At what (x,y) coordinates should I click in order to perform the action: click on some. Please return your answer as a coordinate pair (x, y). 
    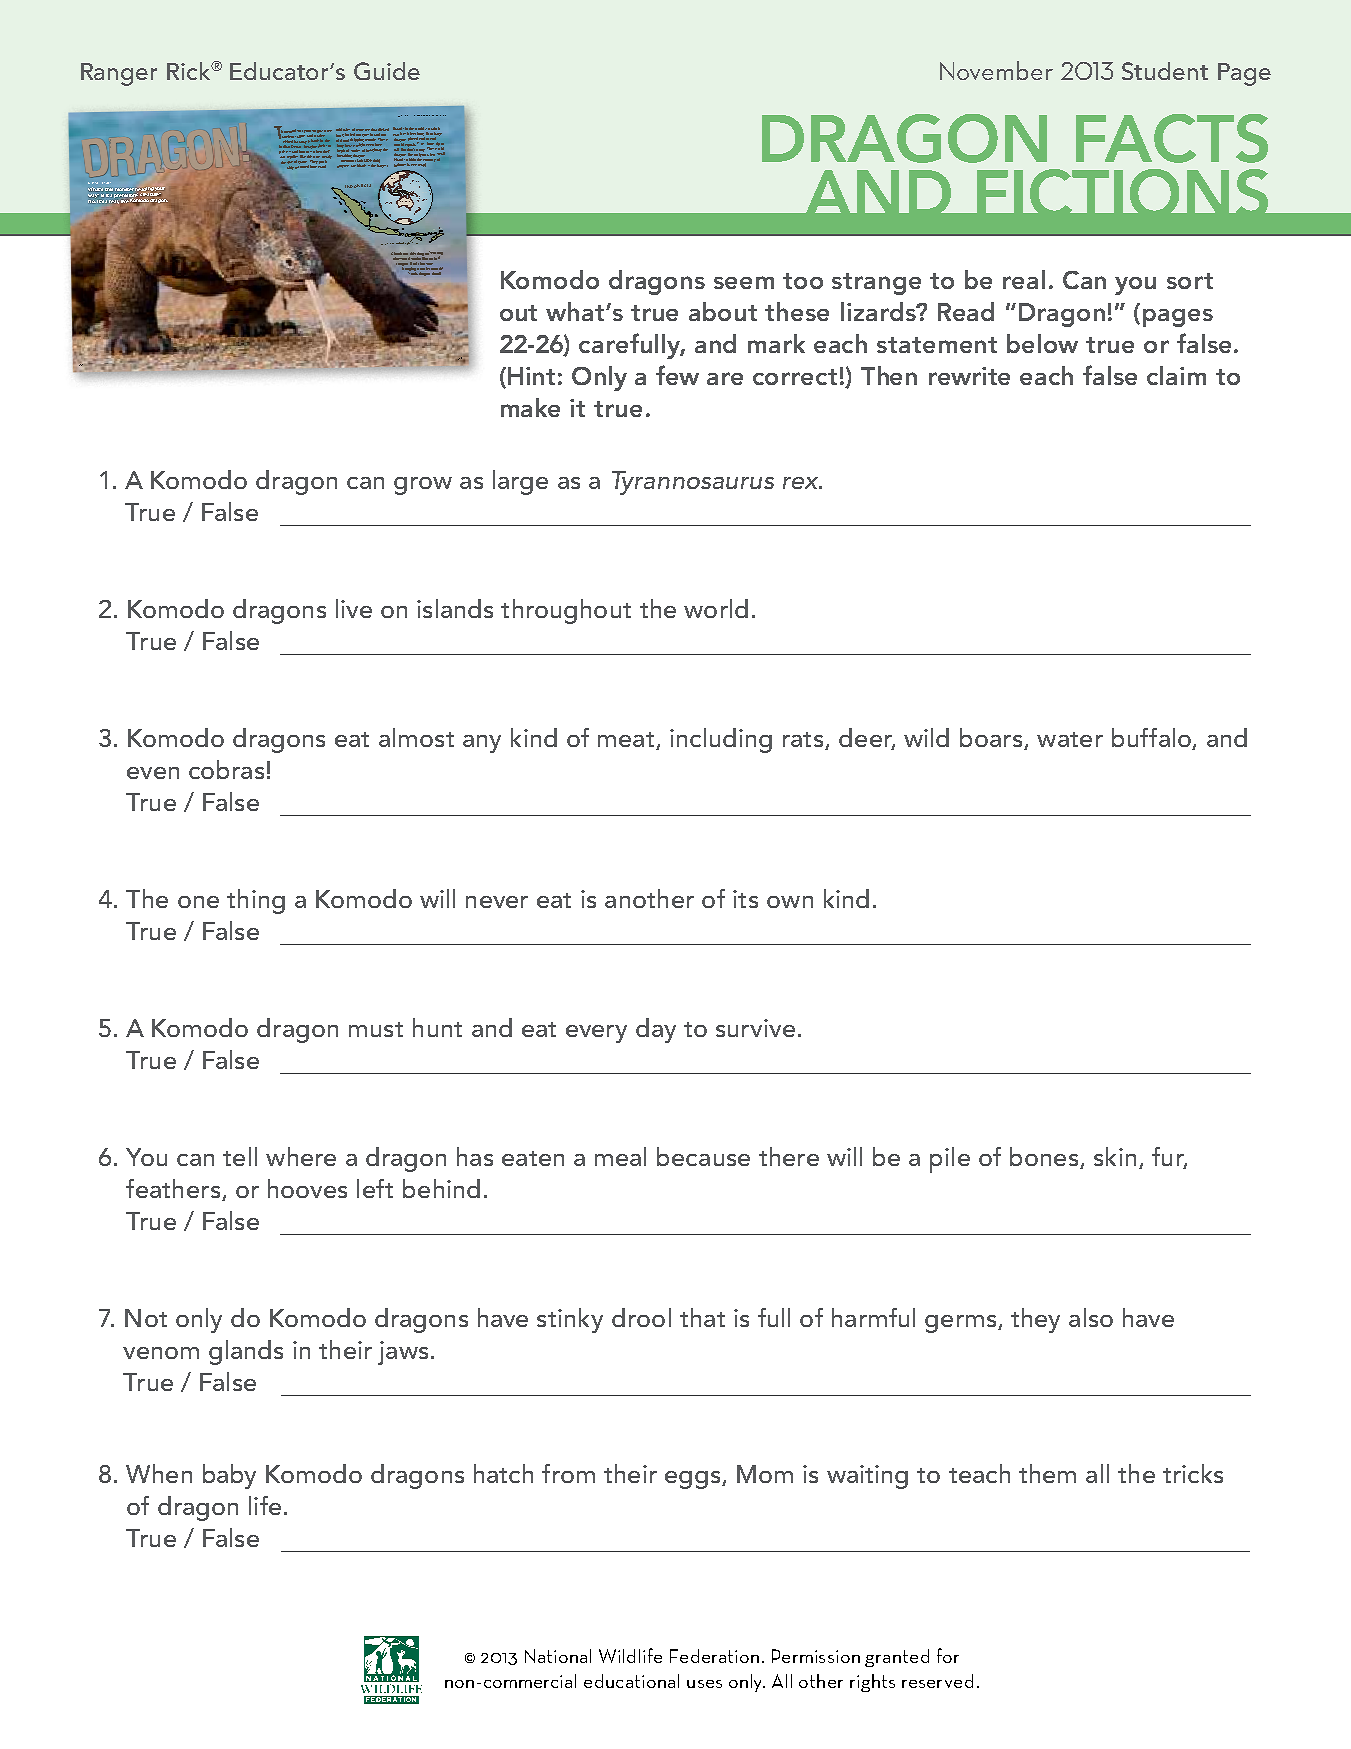
    Looking at the image, I should click on (327, 131).
